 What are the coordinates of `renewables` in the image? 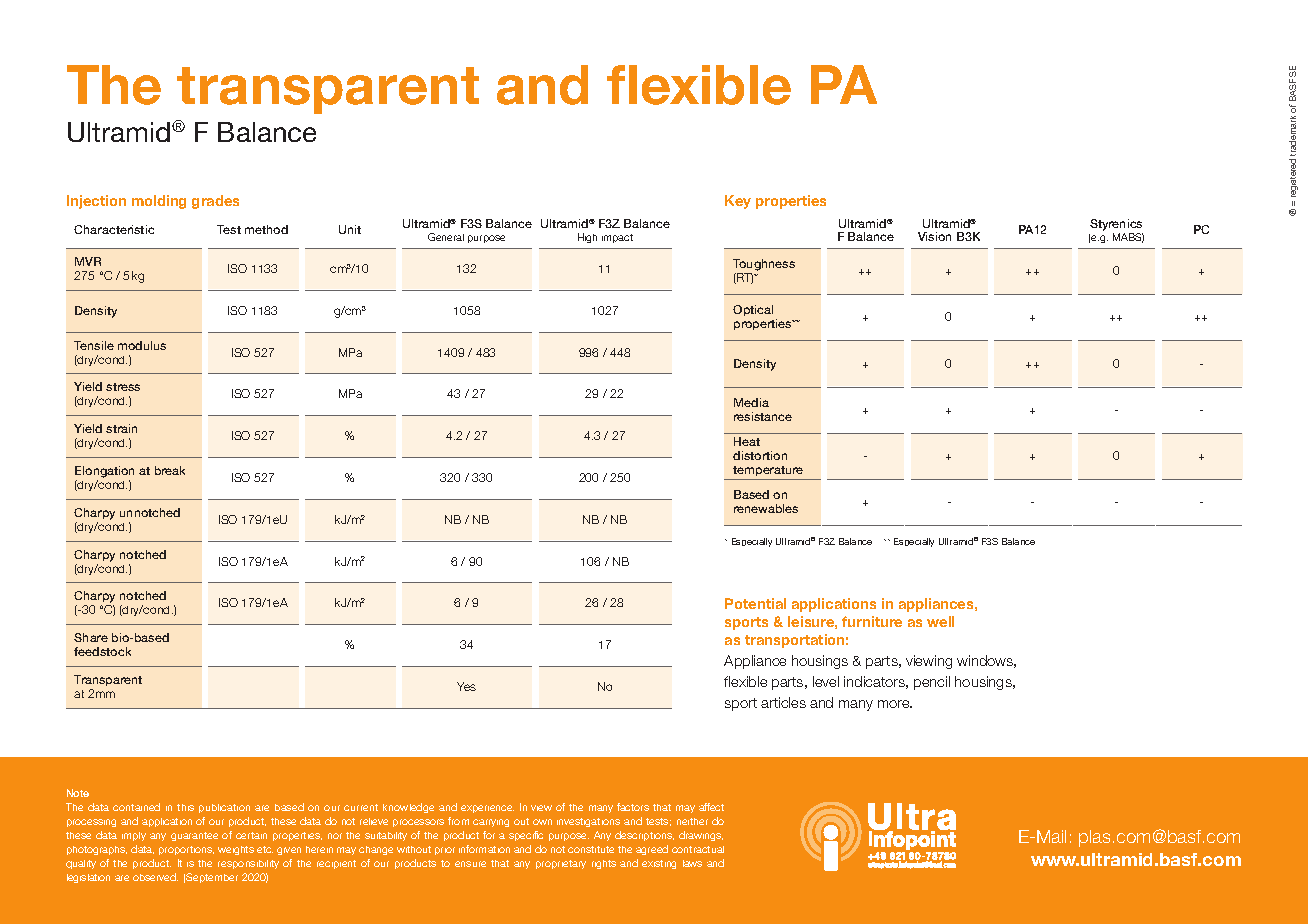 It's located at (766, 508).
